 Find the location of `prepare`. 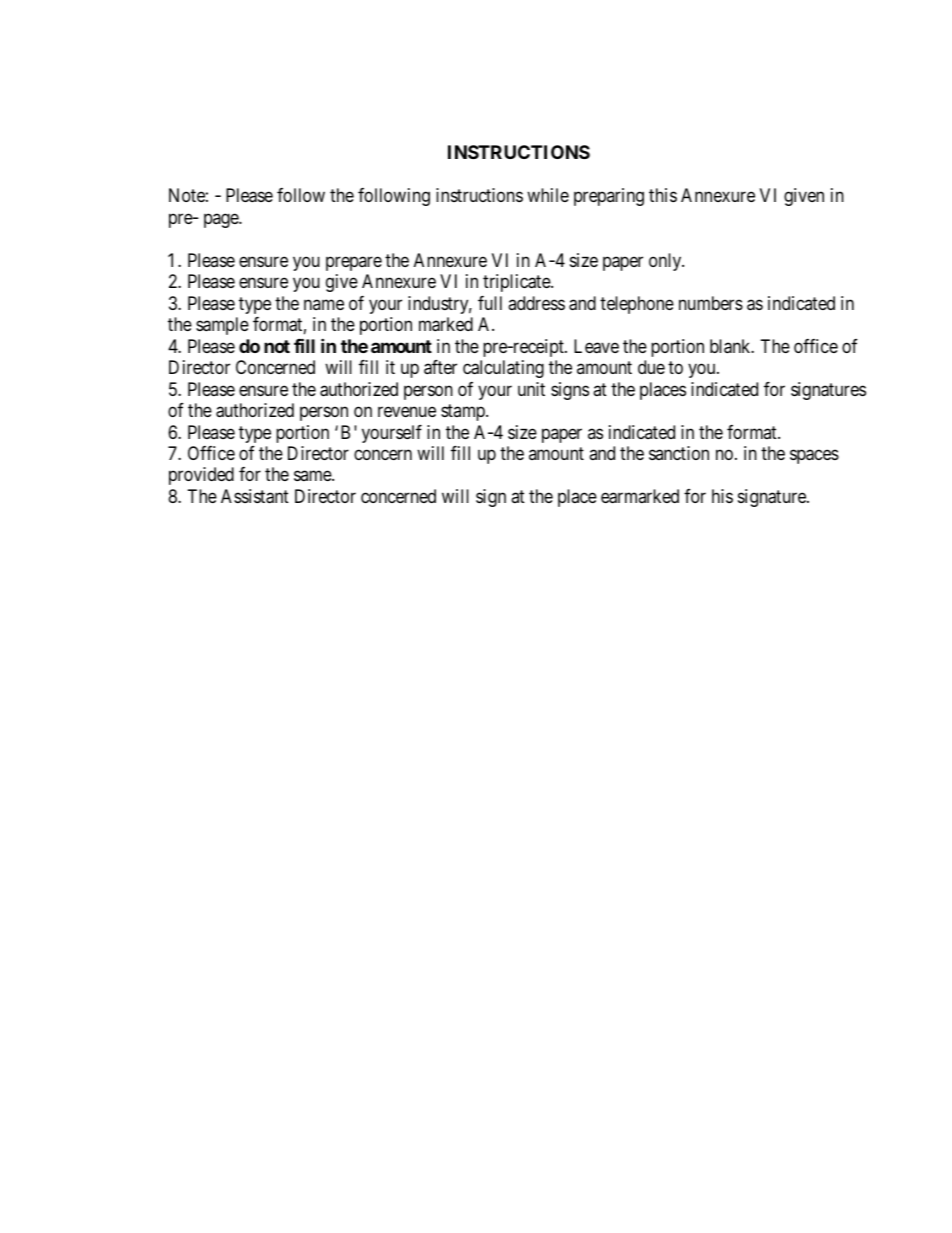

prepare is located at coordinates (354, 263).
